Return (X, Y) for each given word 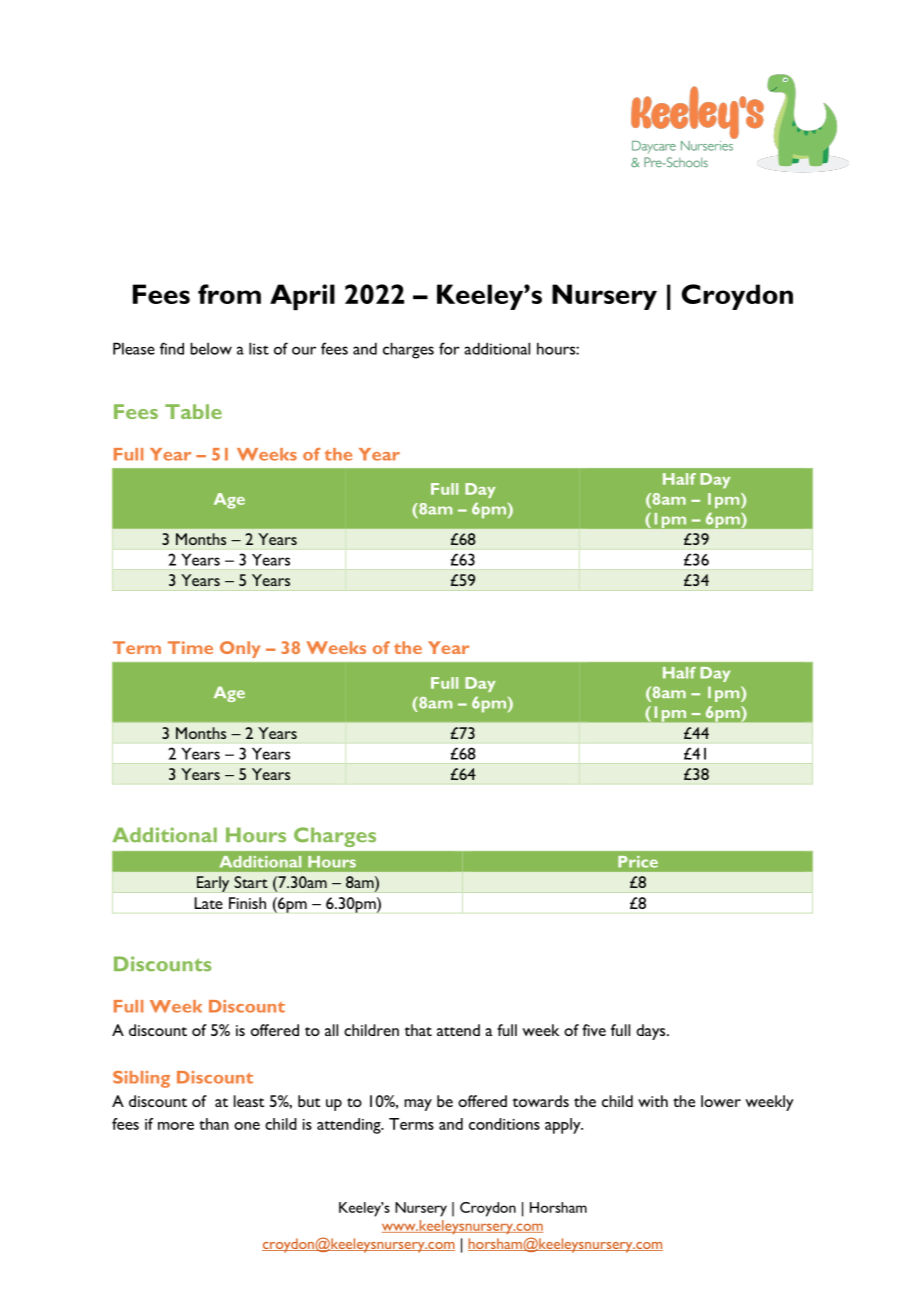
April (302, 297)
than (214, 1124)
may (418, 1105)
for (449, 348)
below (211, 348)
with (653, 1101)
